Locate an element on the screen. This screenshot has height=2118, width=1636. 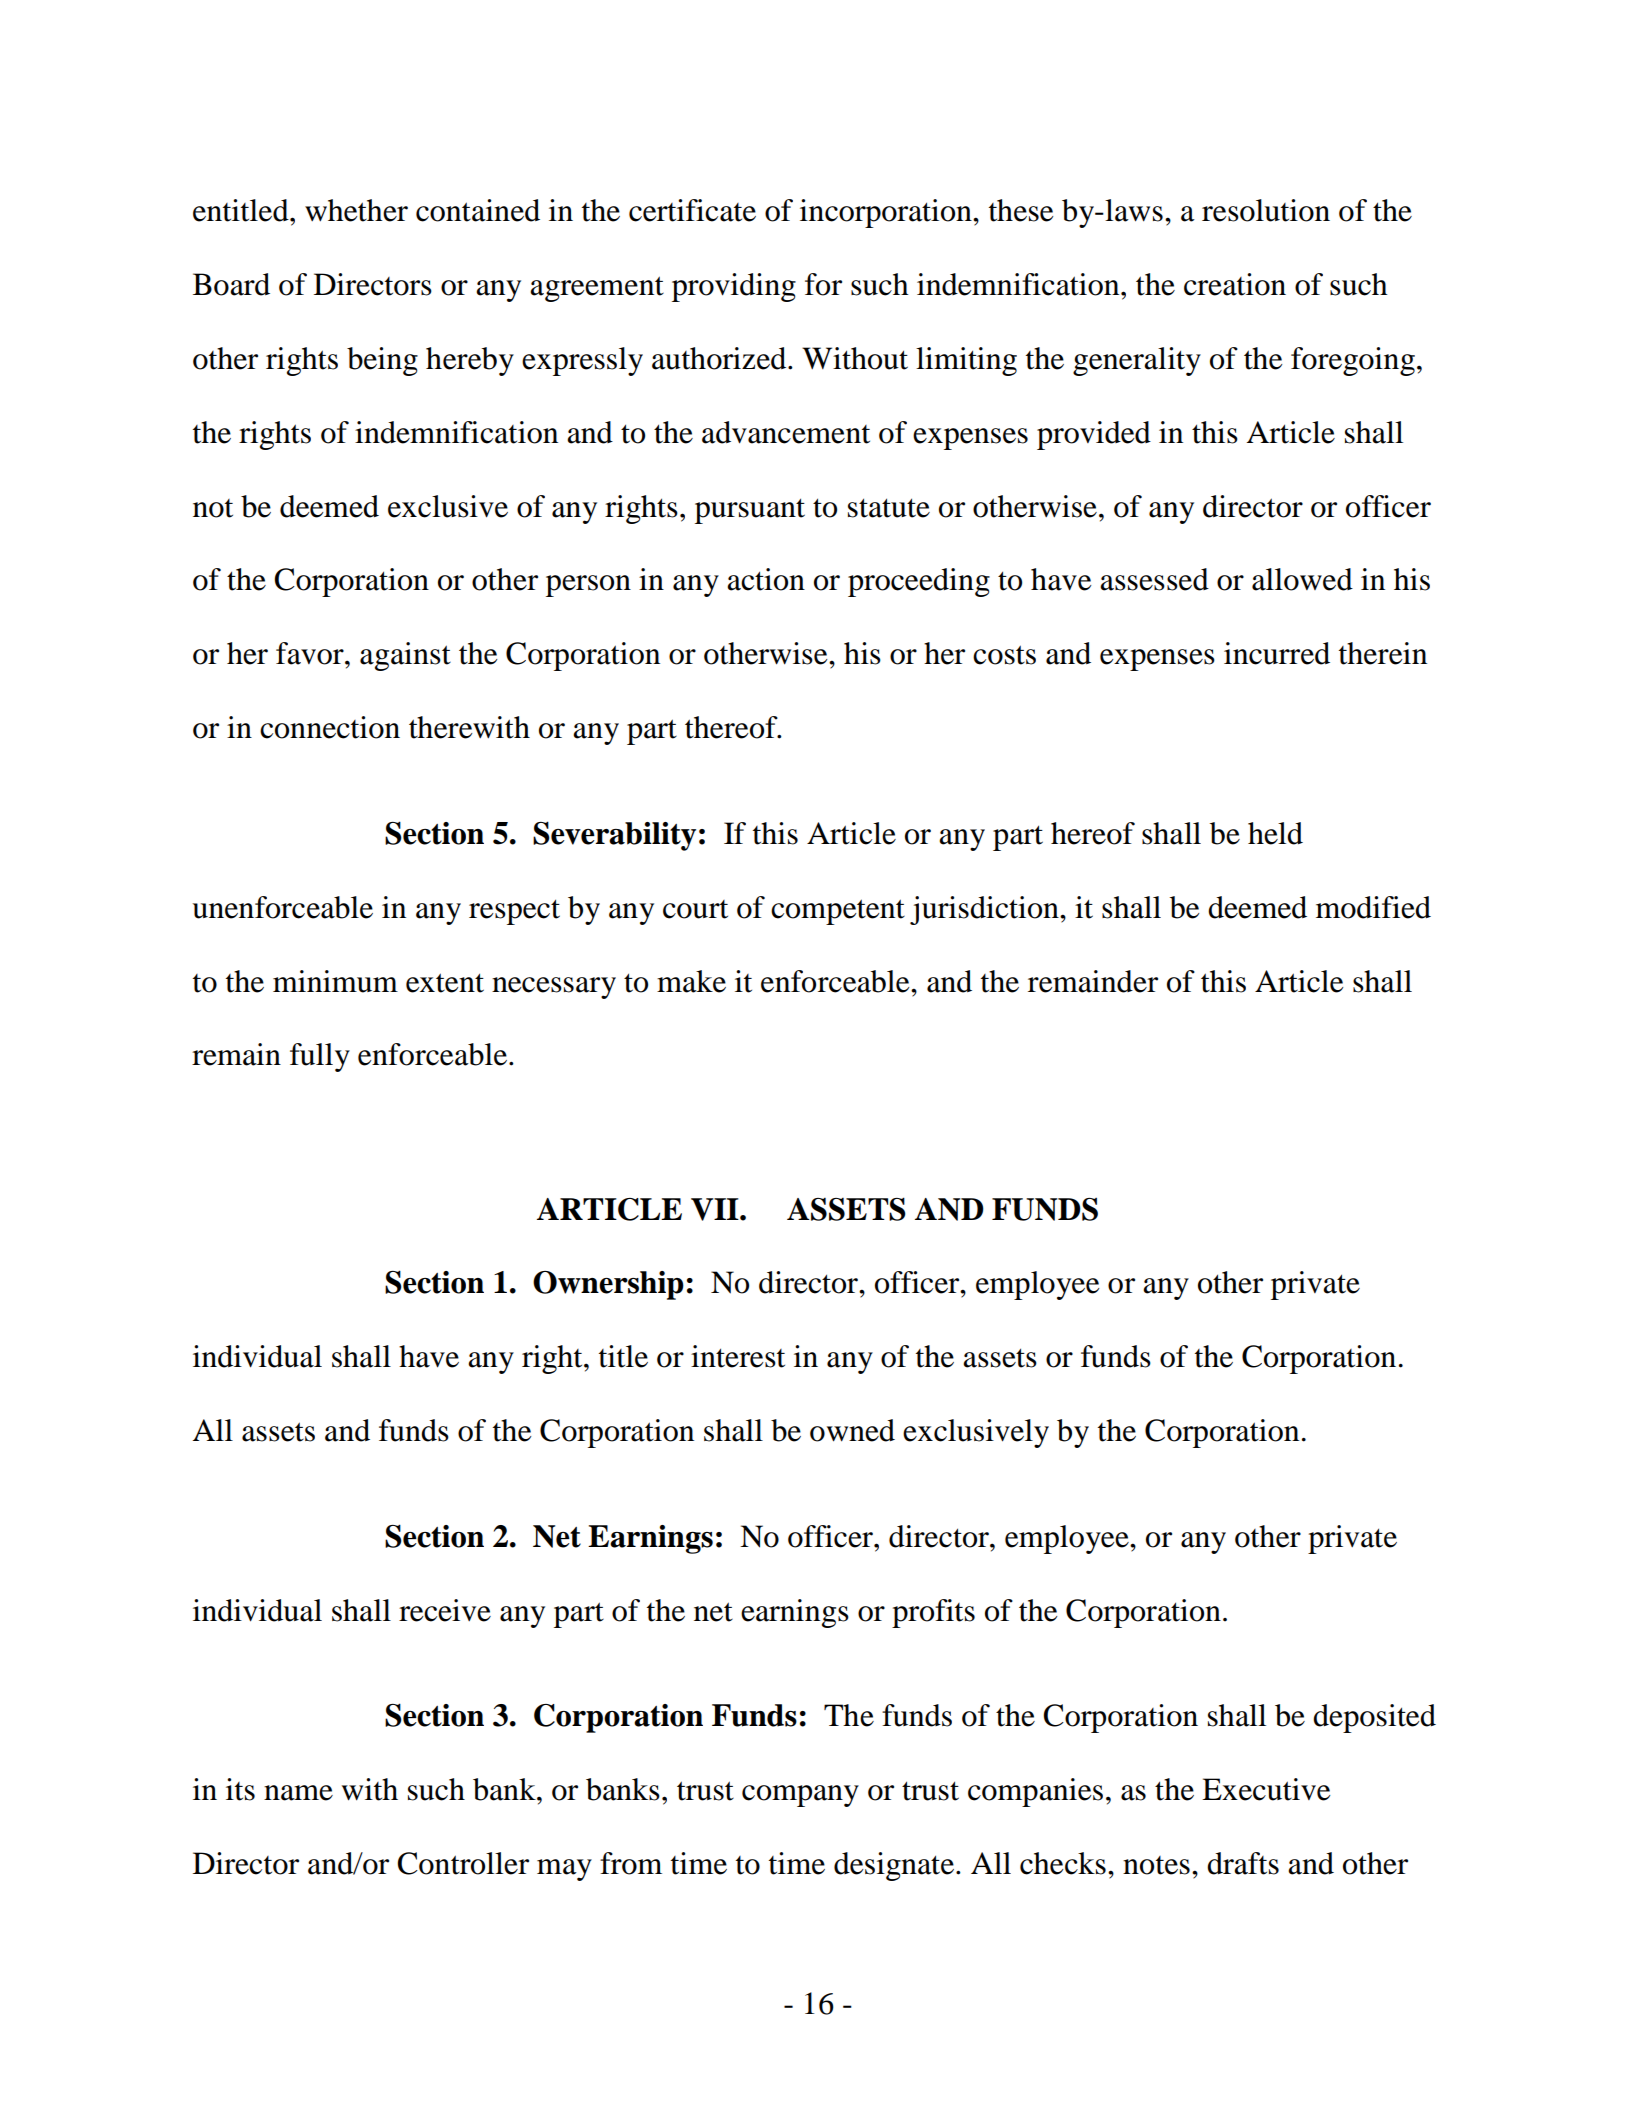
interest is located at coordinates (738, 1356).
